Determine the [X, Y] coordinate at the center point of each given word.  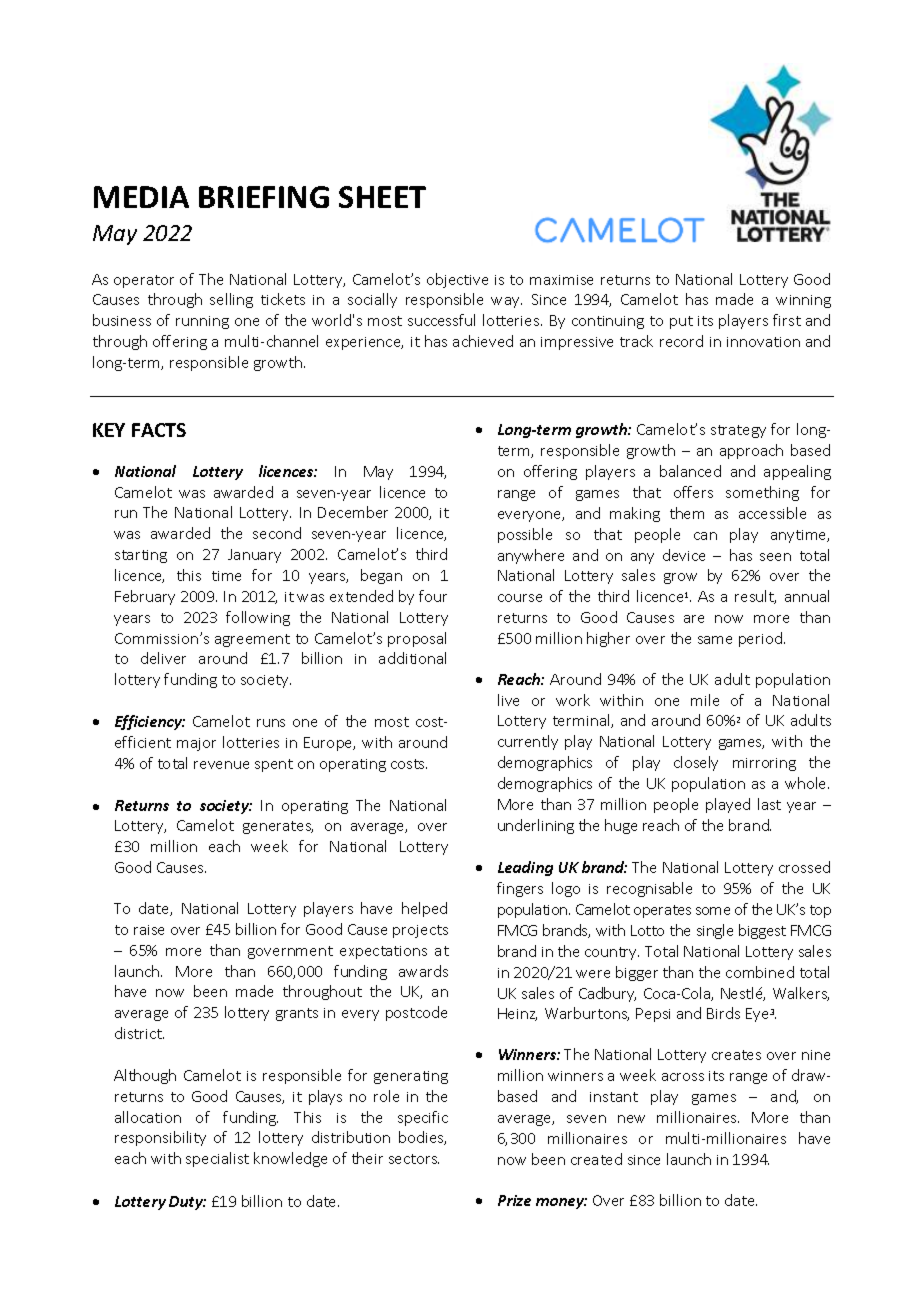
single [715, 931]
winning [803, 301]
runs [271, 723]
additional [412, 658]
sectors [414, 1159]
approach [751, 451]
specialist [217, 1159]
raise [149, 930]
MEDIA [141, 197]
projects [420, 931]
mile [705, 700]
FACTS [159, 430]
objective [457, 280]
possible [525, 535]
